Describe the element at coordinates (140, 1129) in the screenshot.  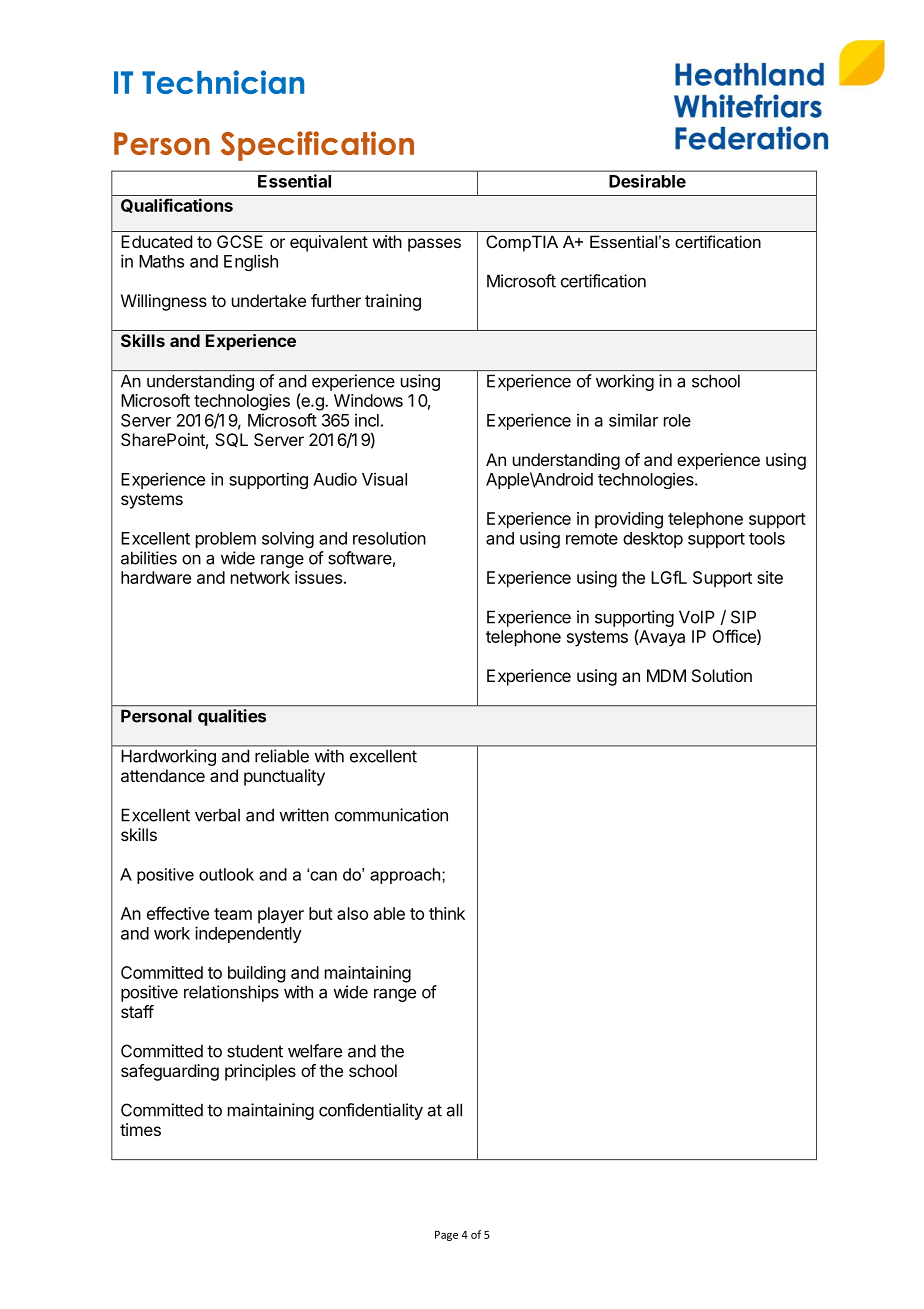
I see `times` at that location.
